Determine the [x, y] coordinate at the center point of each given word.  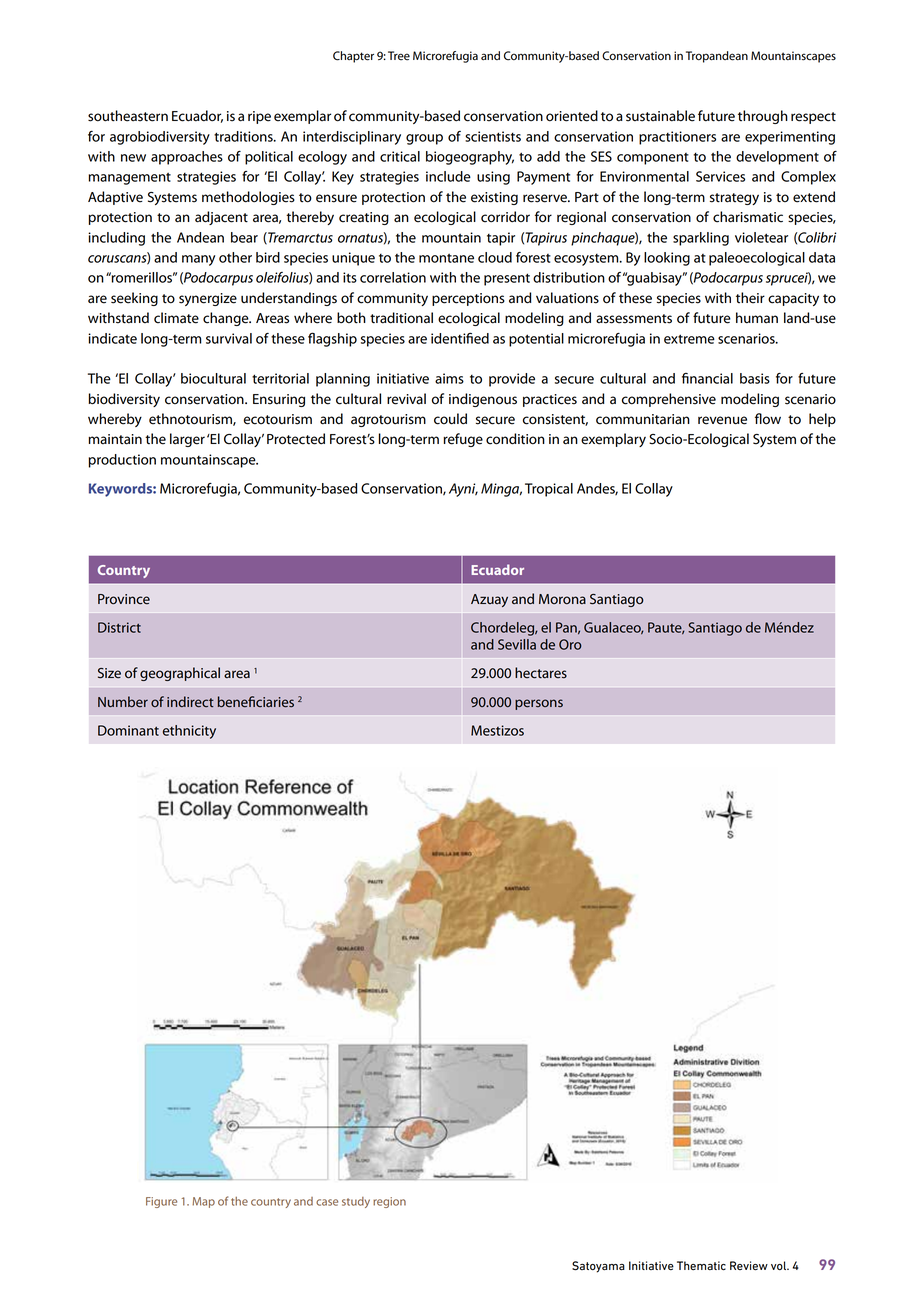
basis [755, 378]
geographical [180, 674]
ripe [259, 117]
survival [229, 338]
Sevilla [517, 644]
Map [203, 1202]
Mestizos [497, 730]
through [763, 117]
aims [449, 378]
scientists [493, 136]
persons [539, 704]
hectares [541, 673]
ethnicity [189, 732]
